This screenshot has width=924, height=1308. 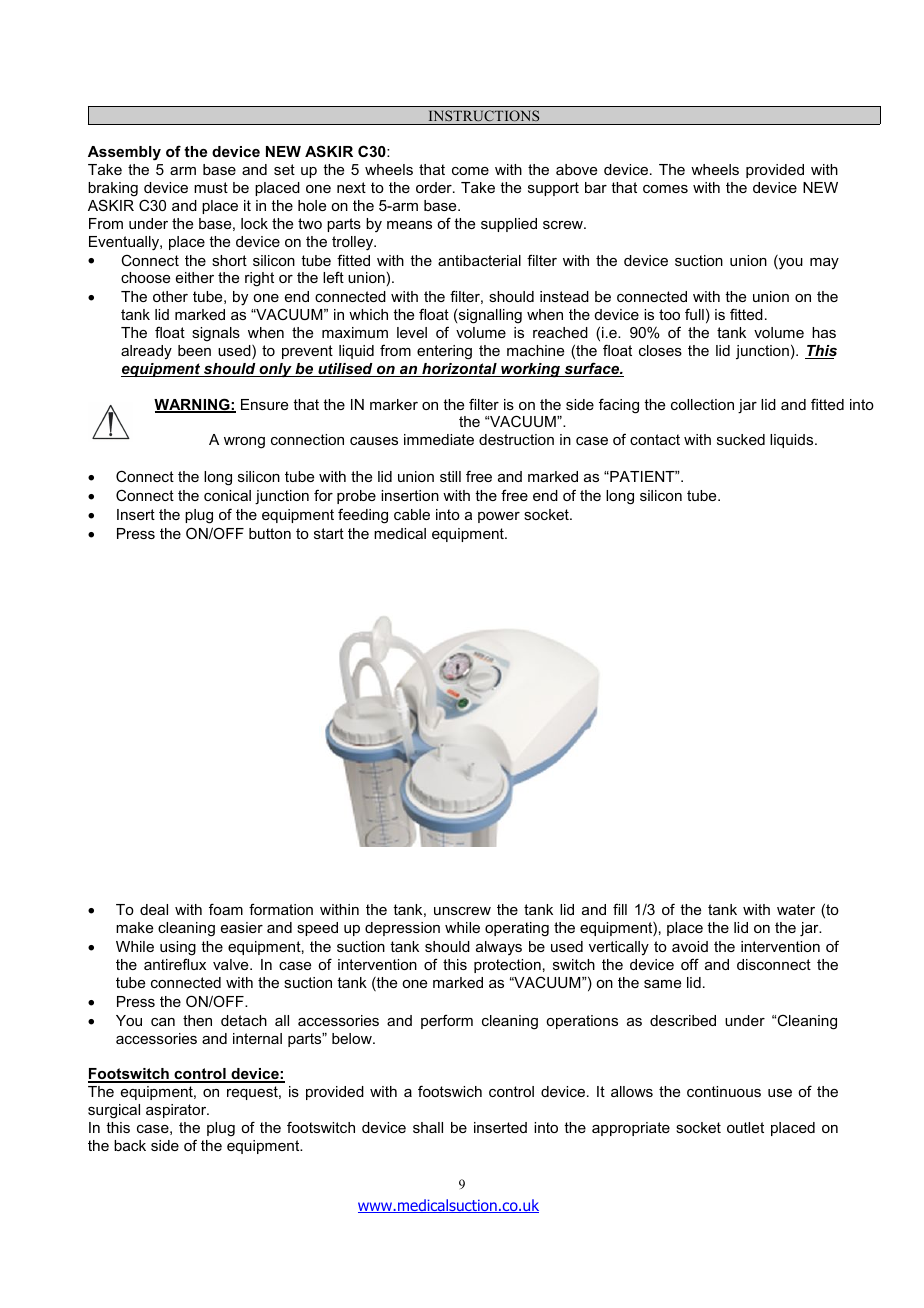 I want to click on must, so click(x=211, y=187).
